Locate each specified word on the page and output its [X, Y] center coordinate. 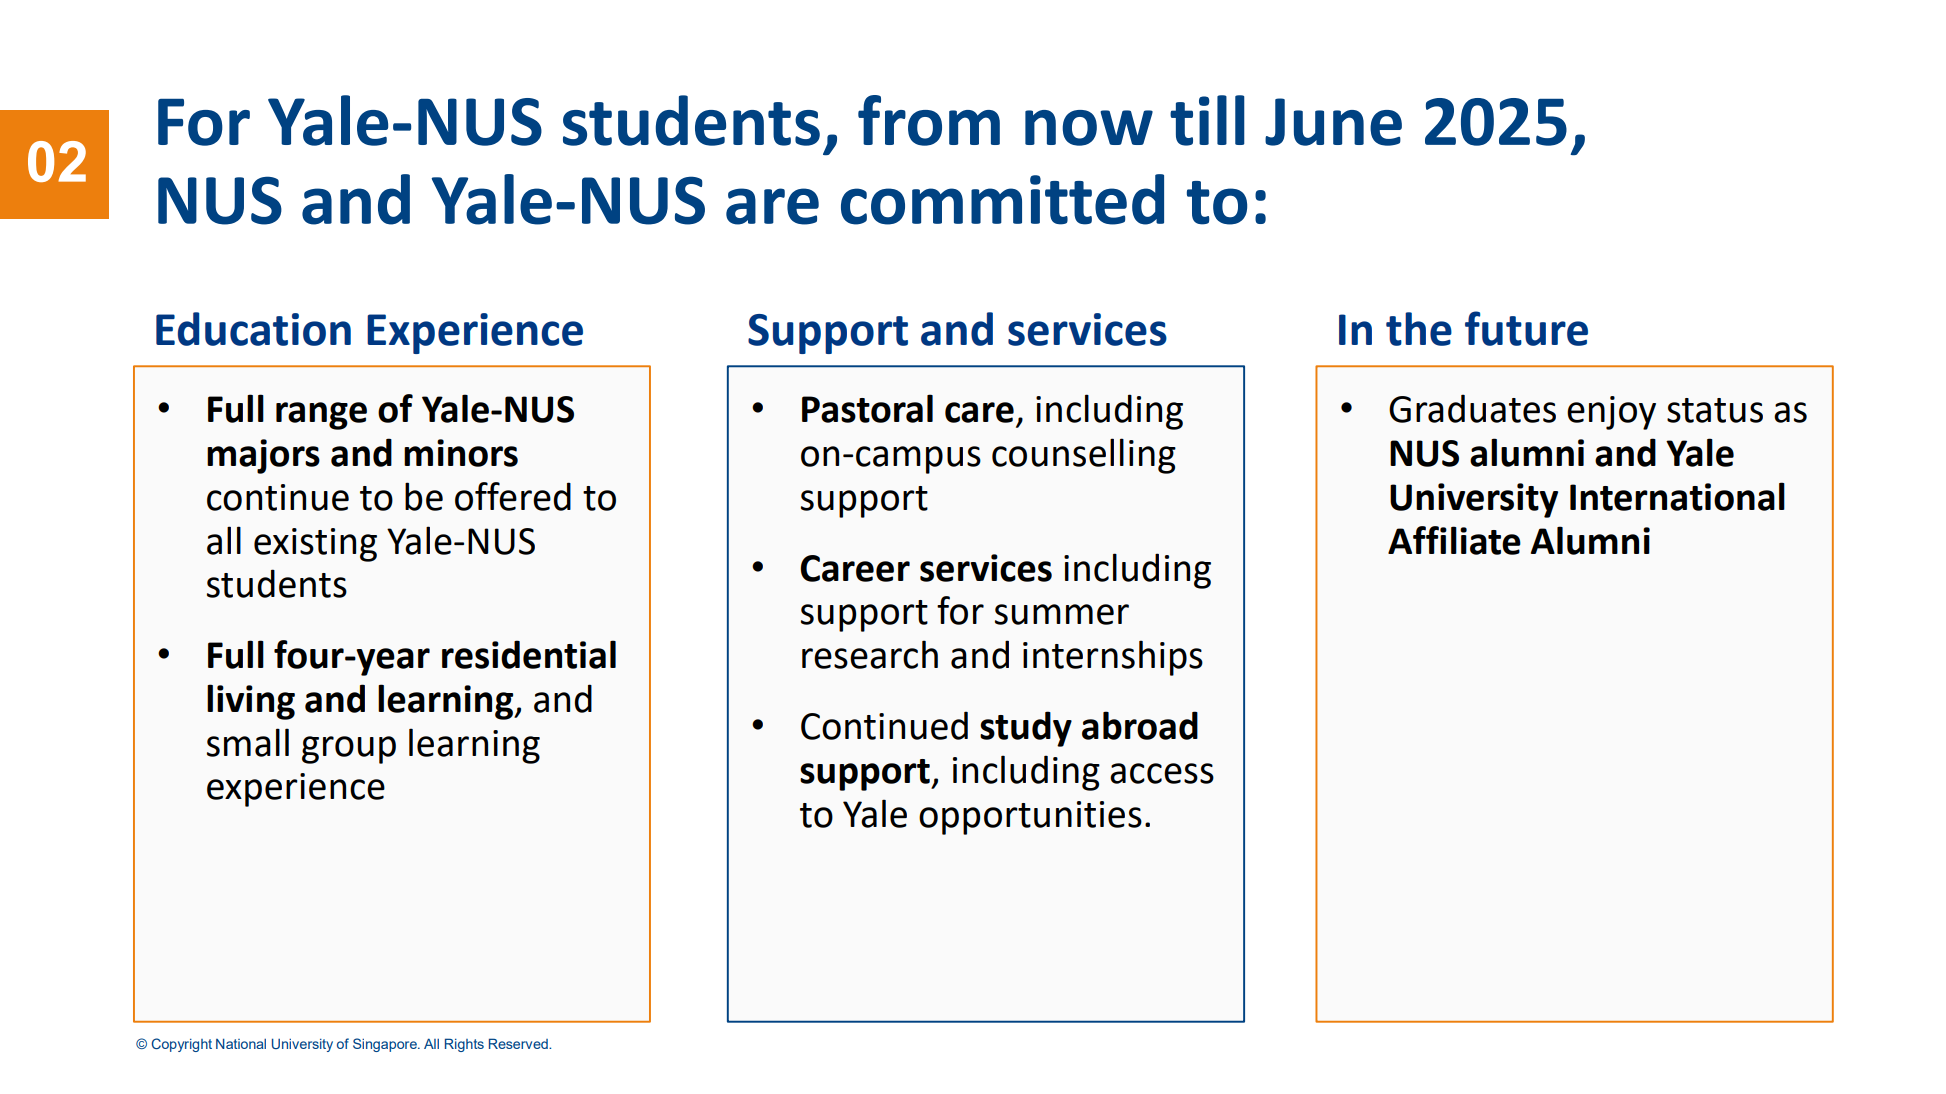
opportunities [1030, 818]
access [1162, 773]
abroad [1140, 725]
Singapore [386, 1045]
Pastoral [867, 408]
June [1333, 122]
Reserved [519, 1043]
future [1526, 328]
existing [315, 545]
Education [253, 329]
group [349, 750]
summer [1062, 614]
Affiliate [1454, 540]
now [1089, 128]
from [929, 120]
